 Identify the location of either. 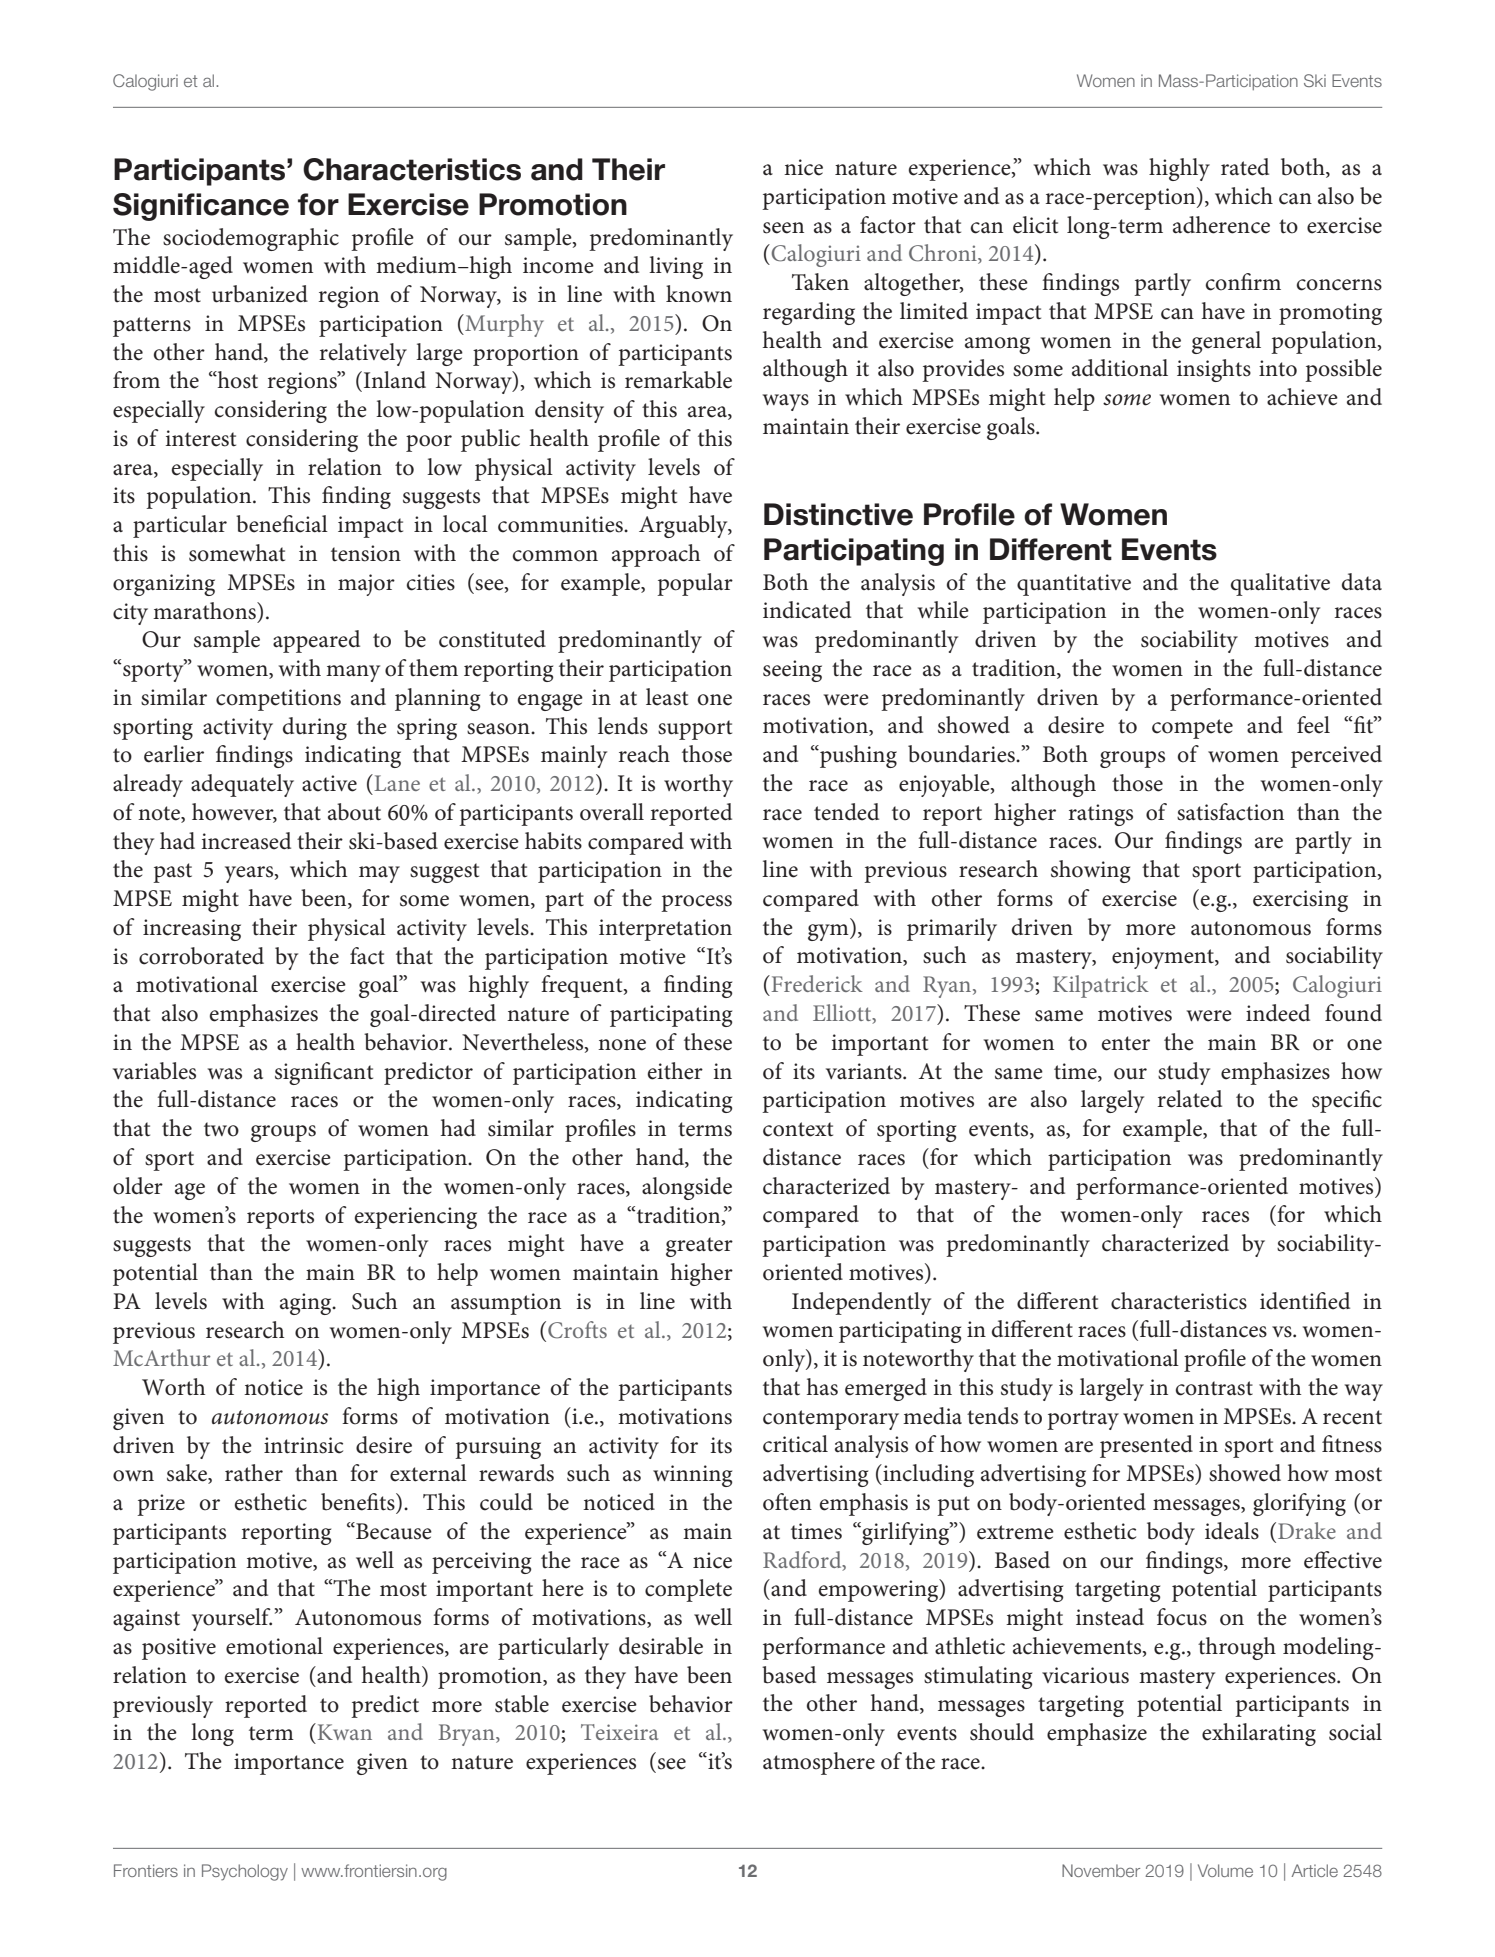
(675, 1071).
